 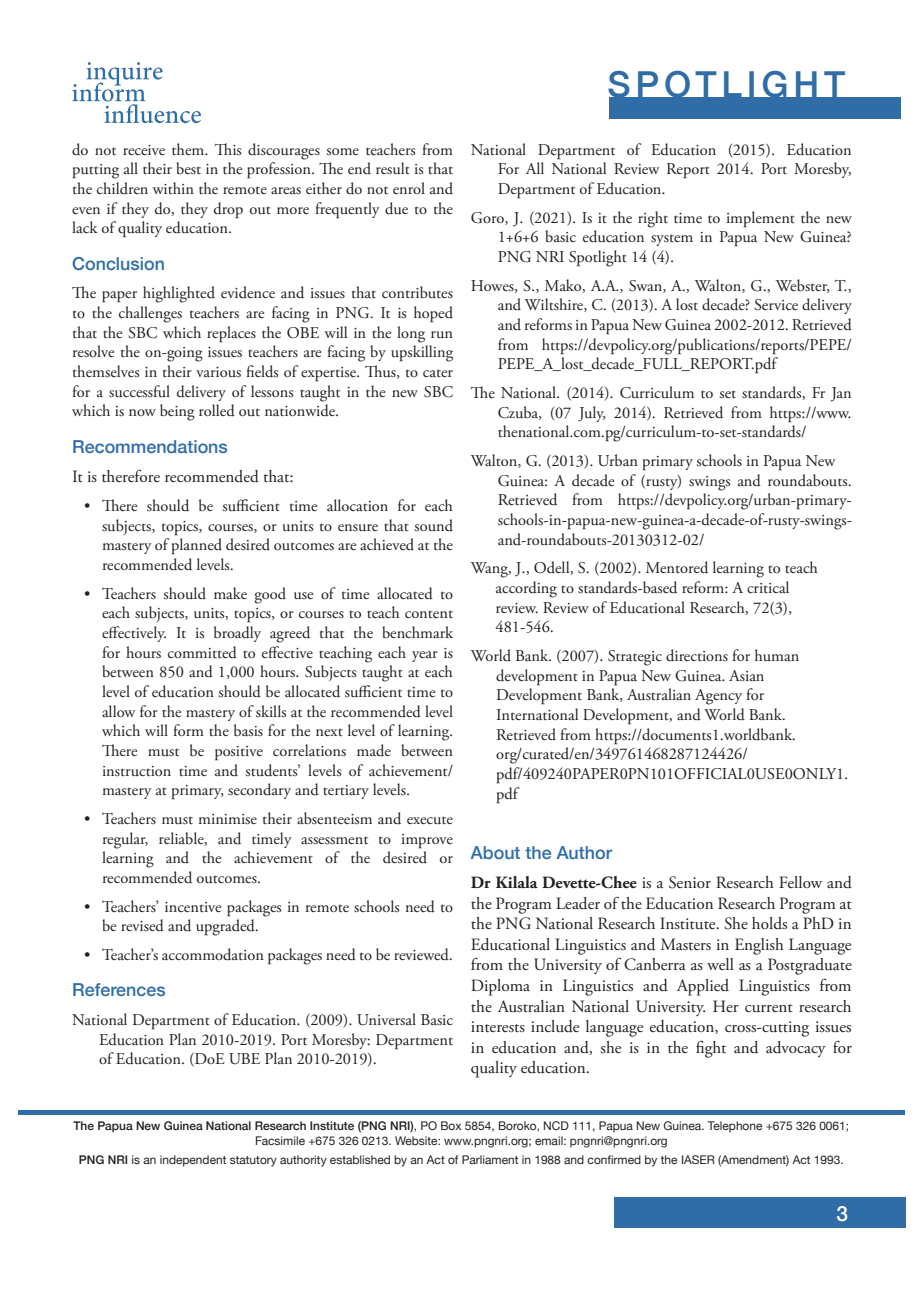 What do you see at coordinates (202, 652) in the screenshot?
I see `committed` at bounding box center [202, 652].
